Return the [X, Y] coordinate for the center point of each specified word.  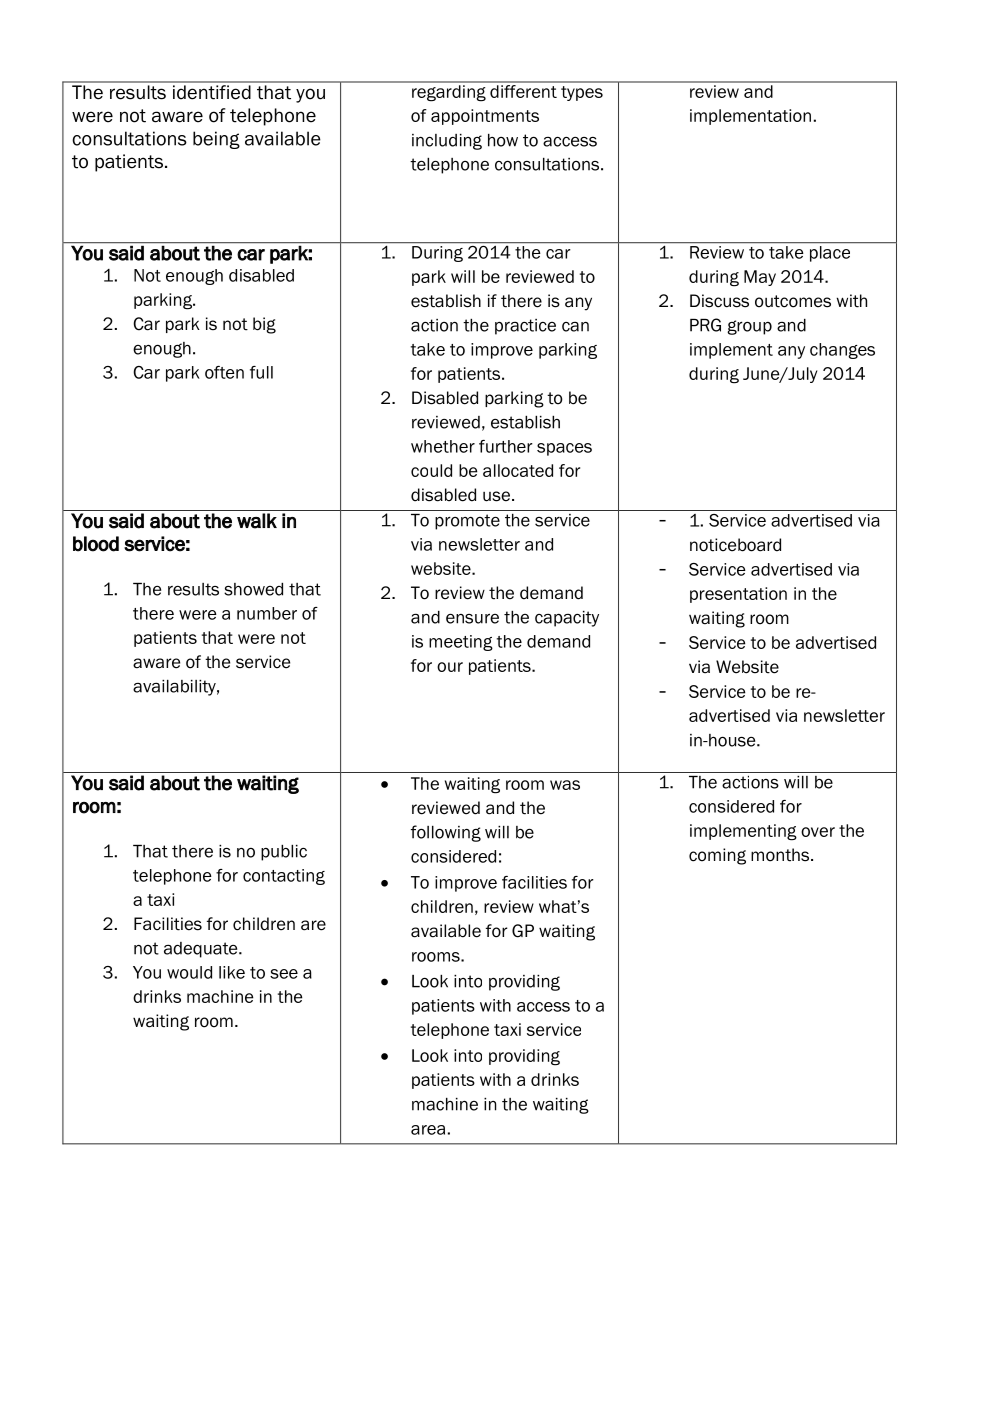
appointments [485, 117]
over [818, 832]
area [428, 1130]
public [284, 853]
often [224, 372]
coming [717, 856]
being [216, 140]
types [582, 93]
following [446, 833]
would [189, 972]
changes [842, 351]
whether [443, 446]
